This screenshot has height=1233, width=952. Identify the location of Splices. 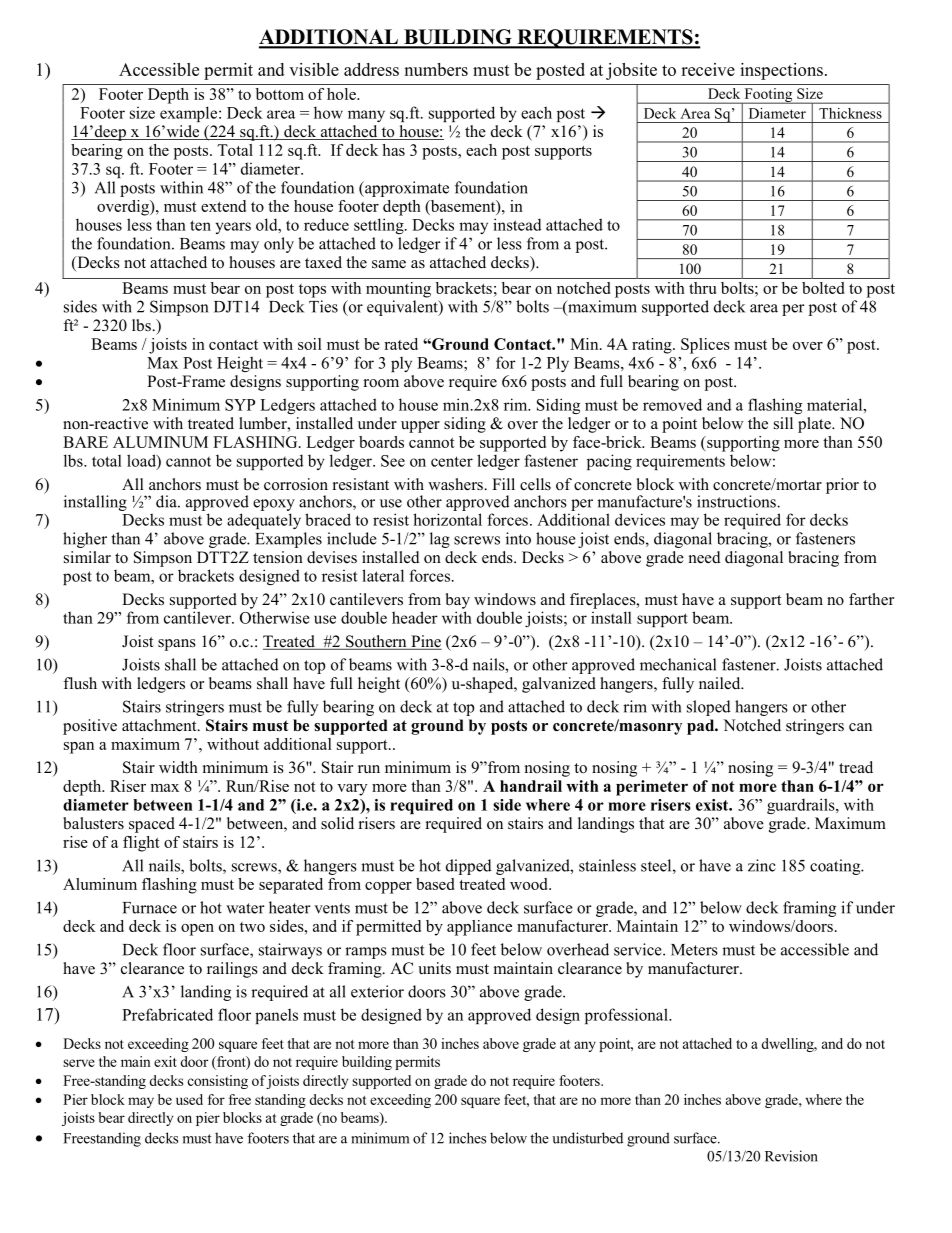
(705, 346).
